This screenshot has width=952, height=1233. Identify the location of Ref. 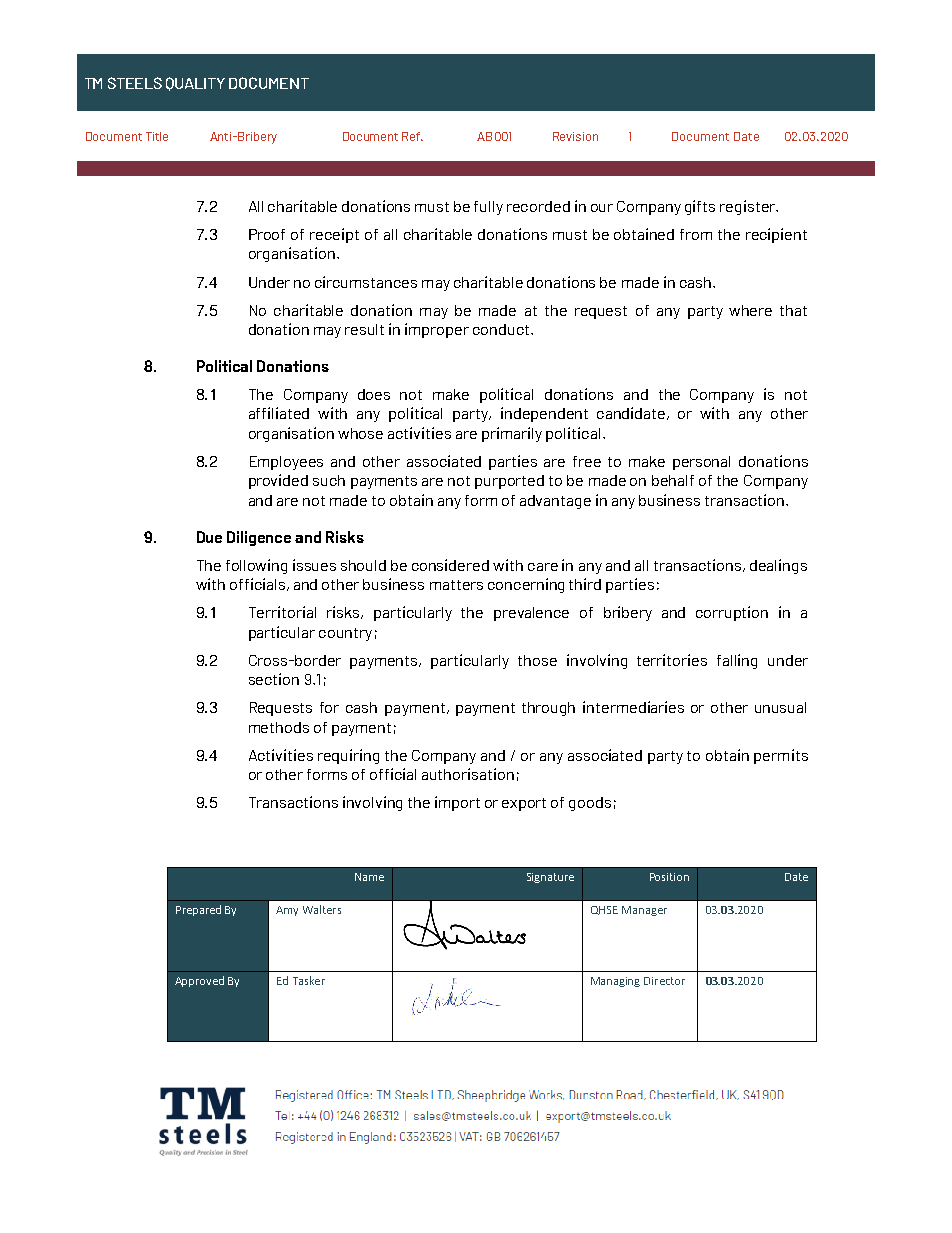
(412, 136).
